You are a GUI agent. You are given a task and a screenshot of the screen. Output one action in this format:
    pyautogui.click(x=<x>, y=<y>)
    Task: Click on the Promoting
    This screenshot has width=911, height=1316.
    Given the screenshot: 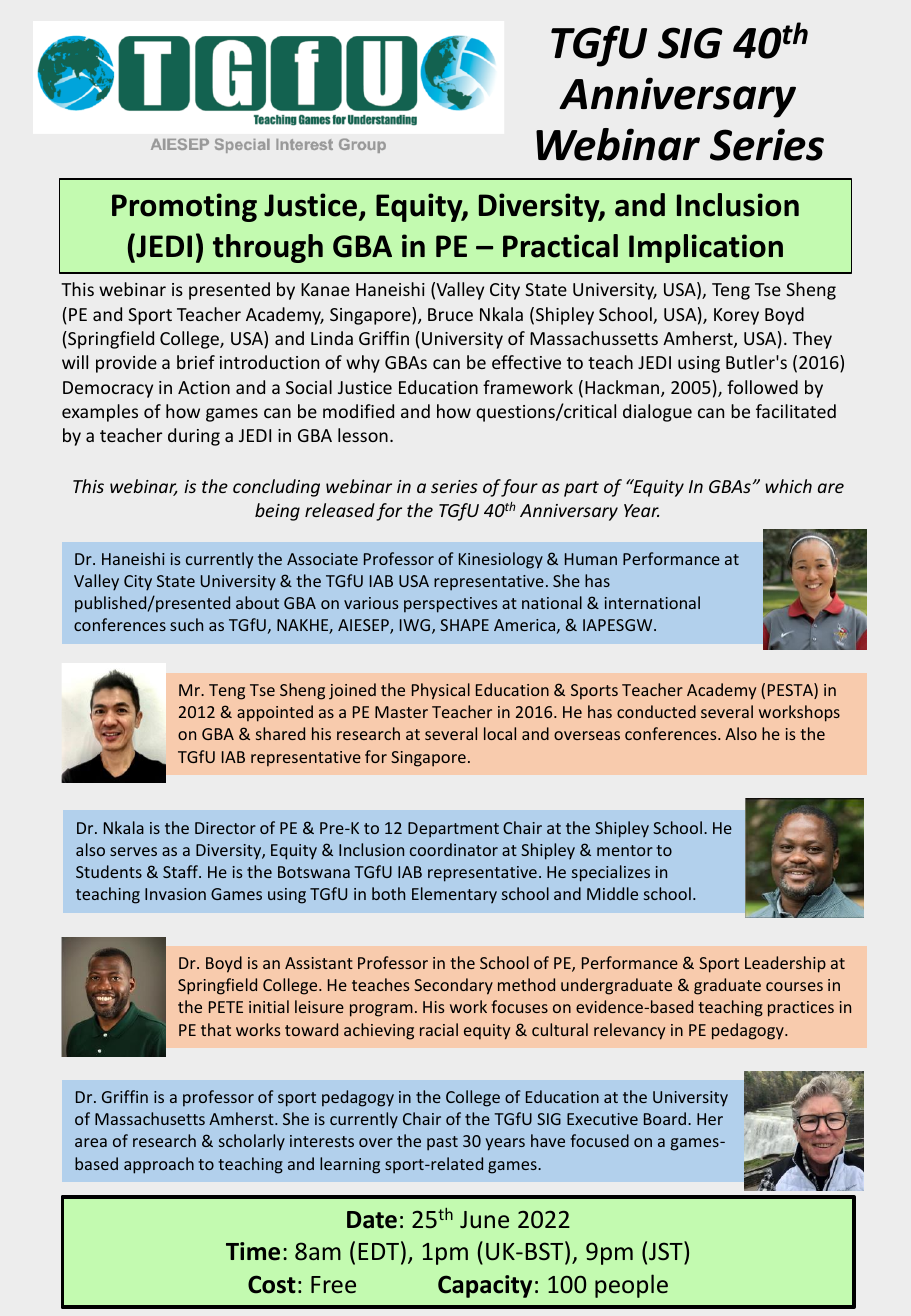 What is the action you would take?
    pyautogui.click(x=184, y=207)
